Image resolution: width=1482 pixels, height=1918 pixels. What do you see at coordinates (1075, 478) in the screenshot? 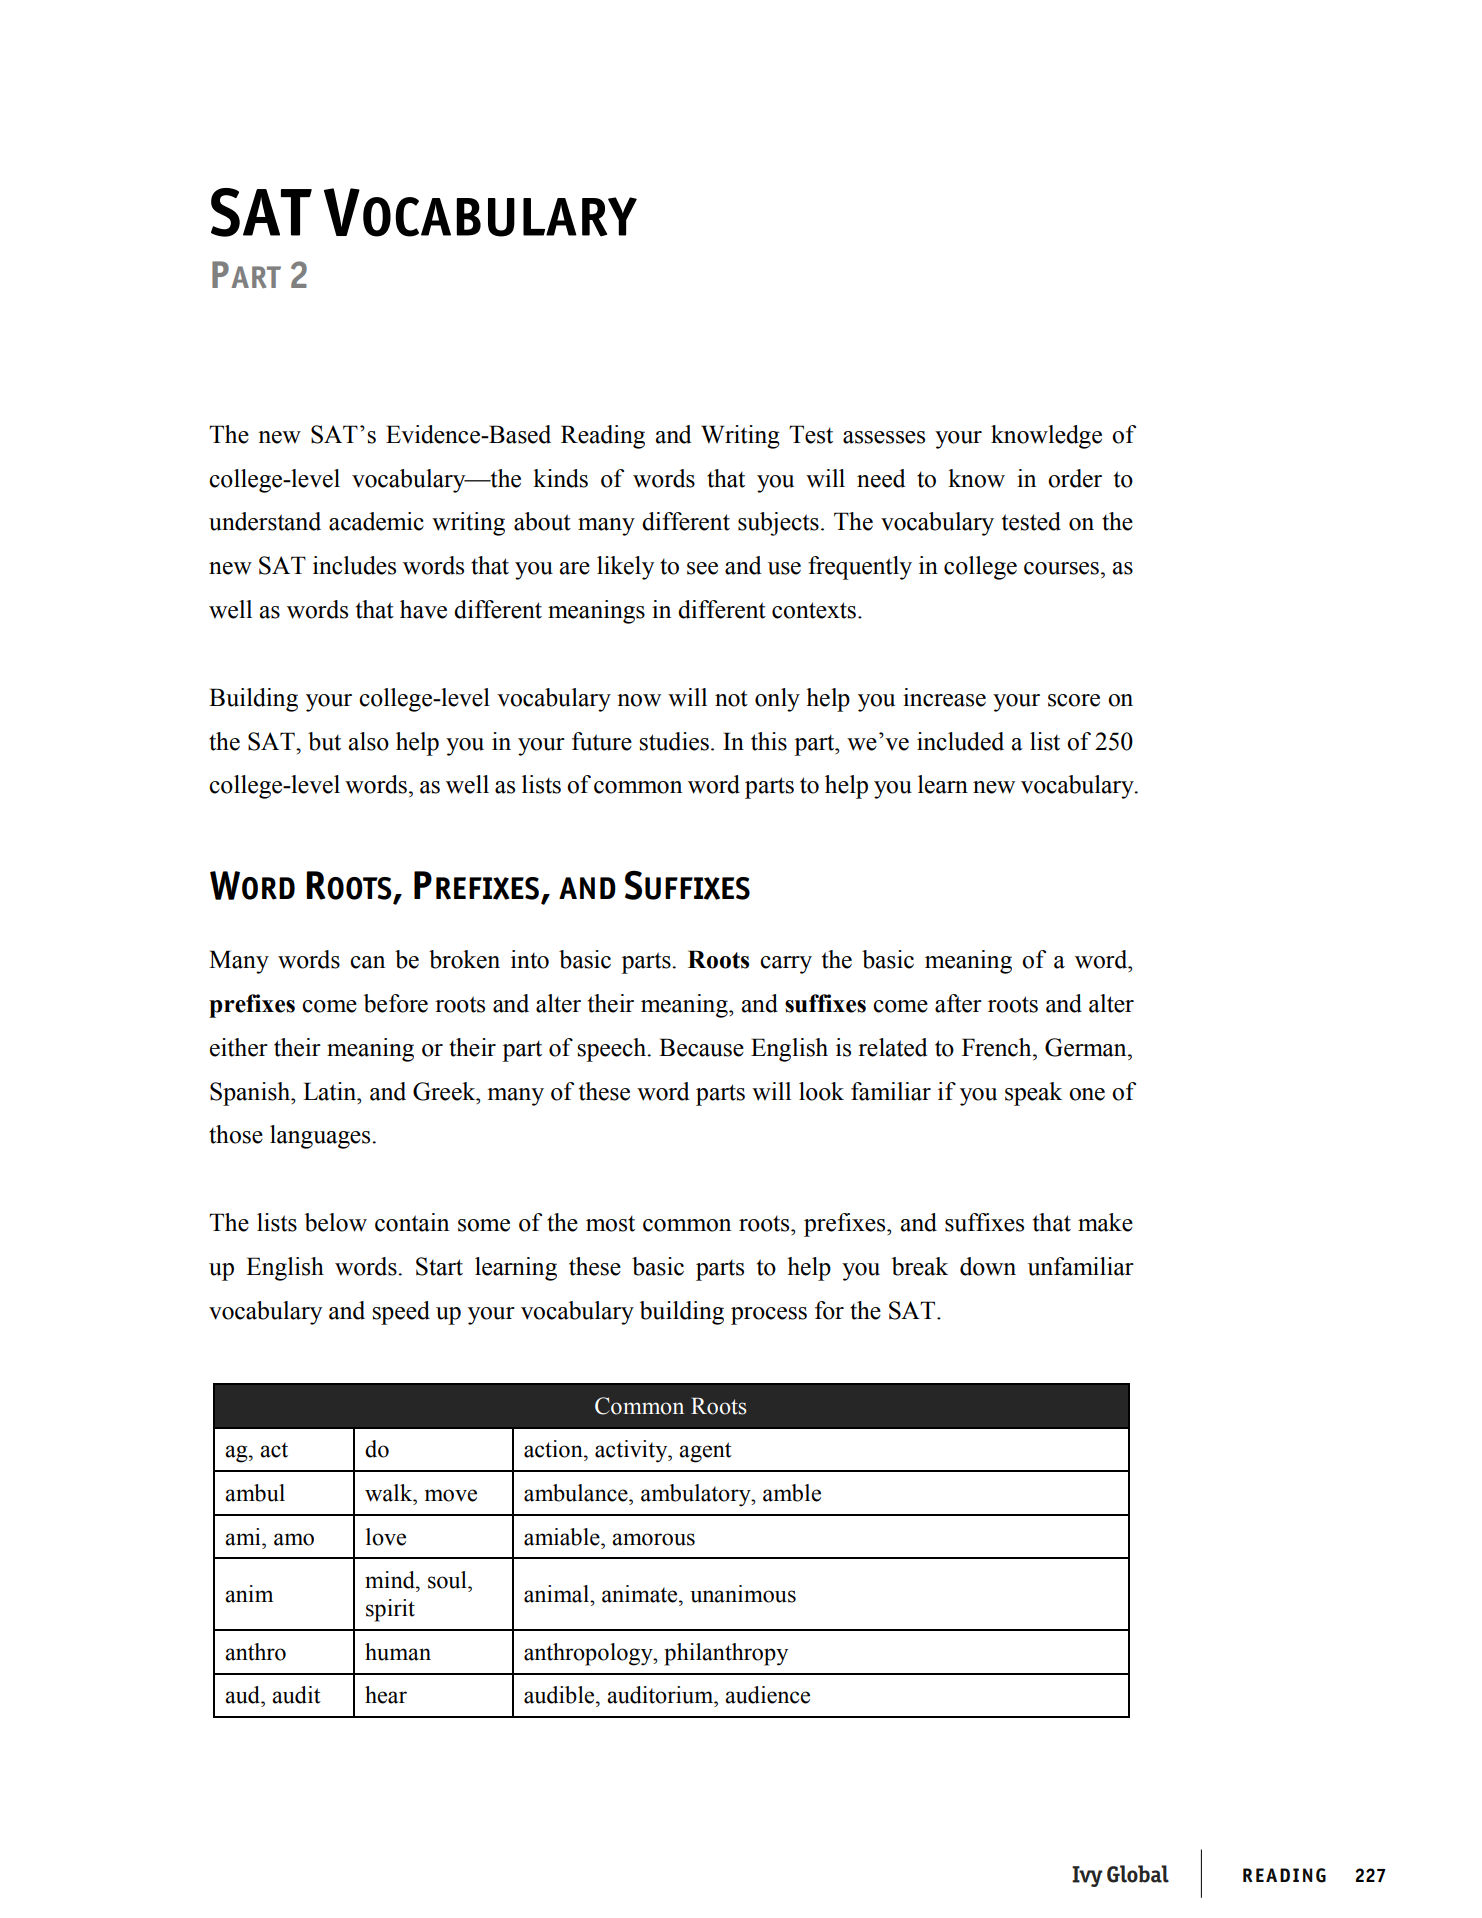
I see `order` at bounding box center [1075, 478].
